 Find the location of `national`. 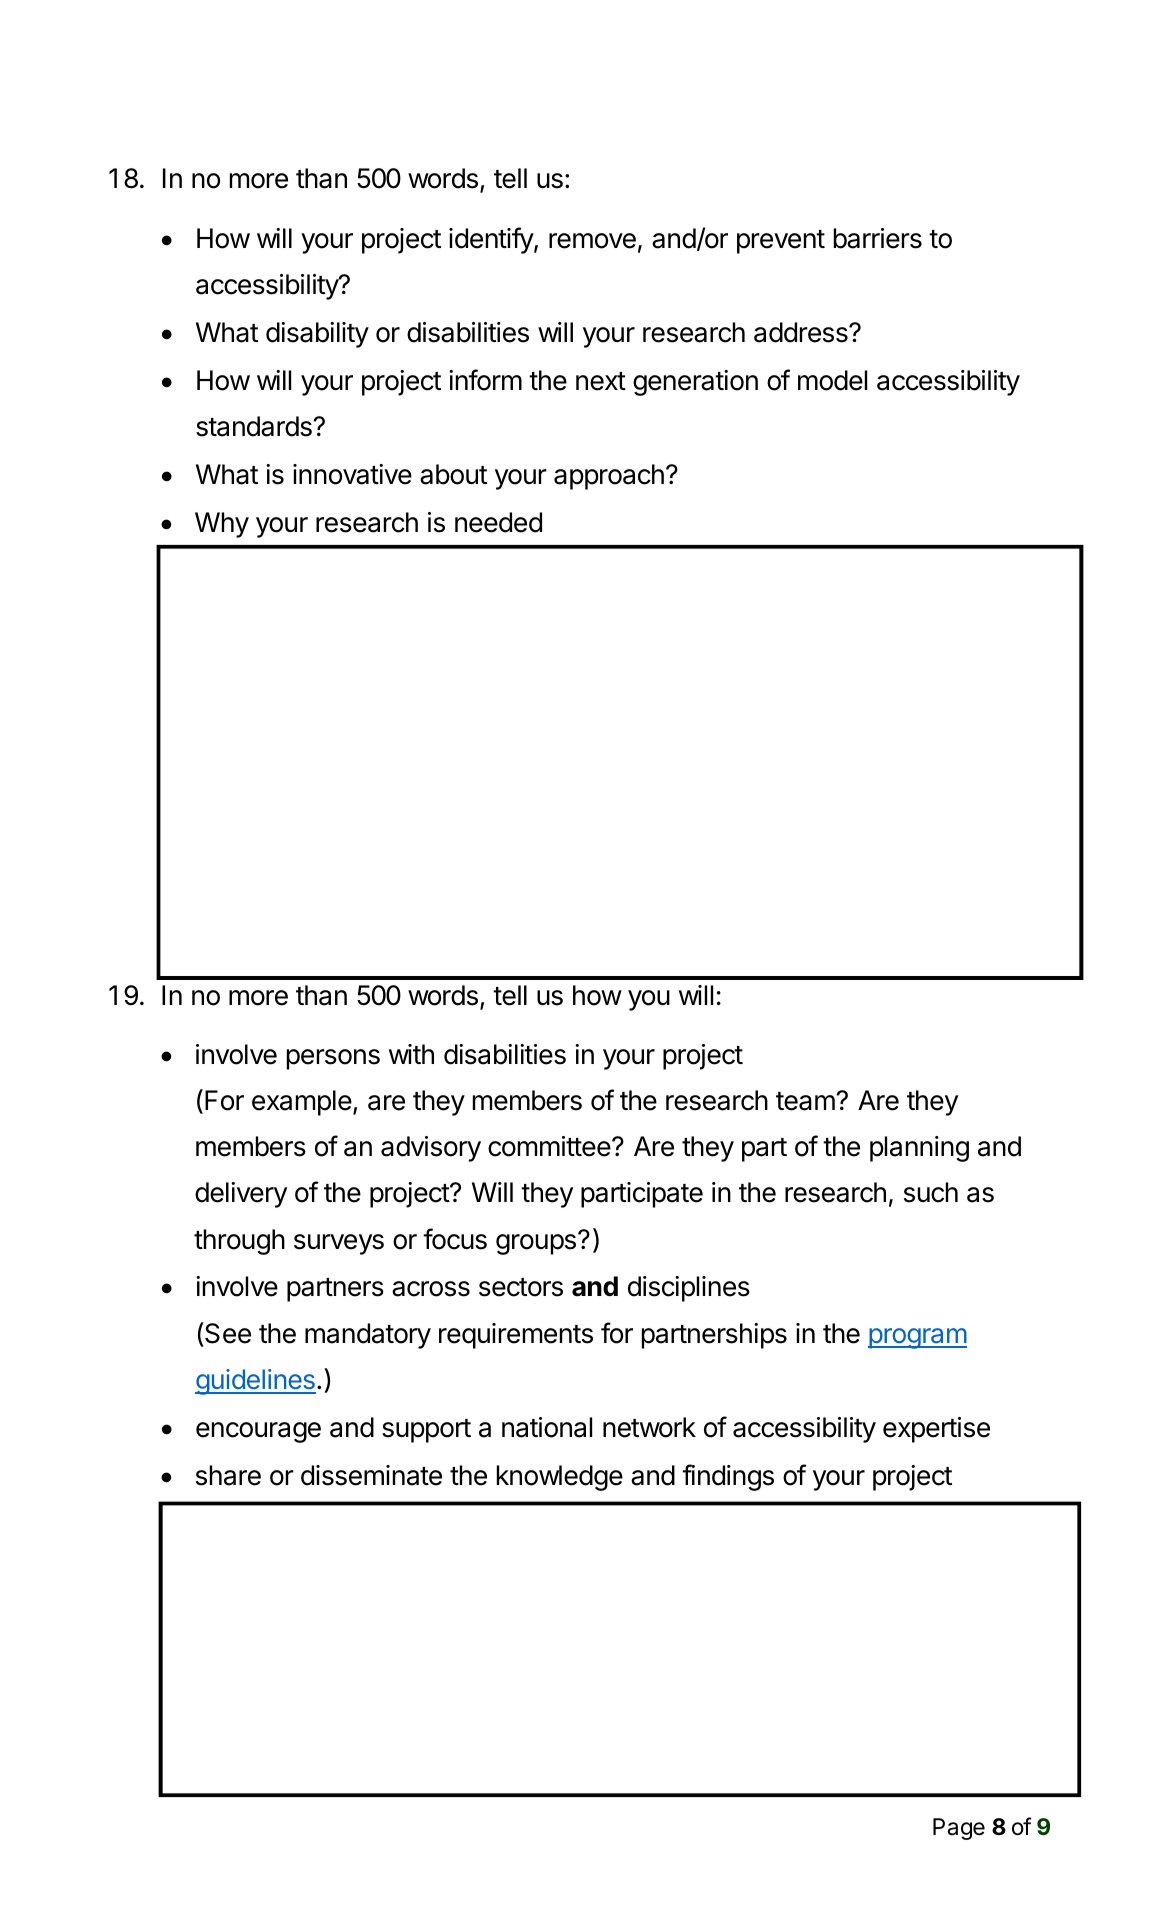

national is located at coordinates (547, 1427).
